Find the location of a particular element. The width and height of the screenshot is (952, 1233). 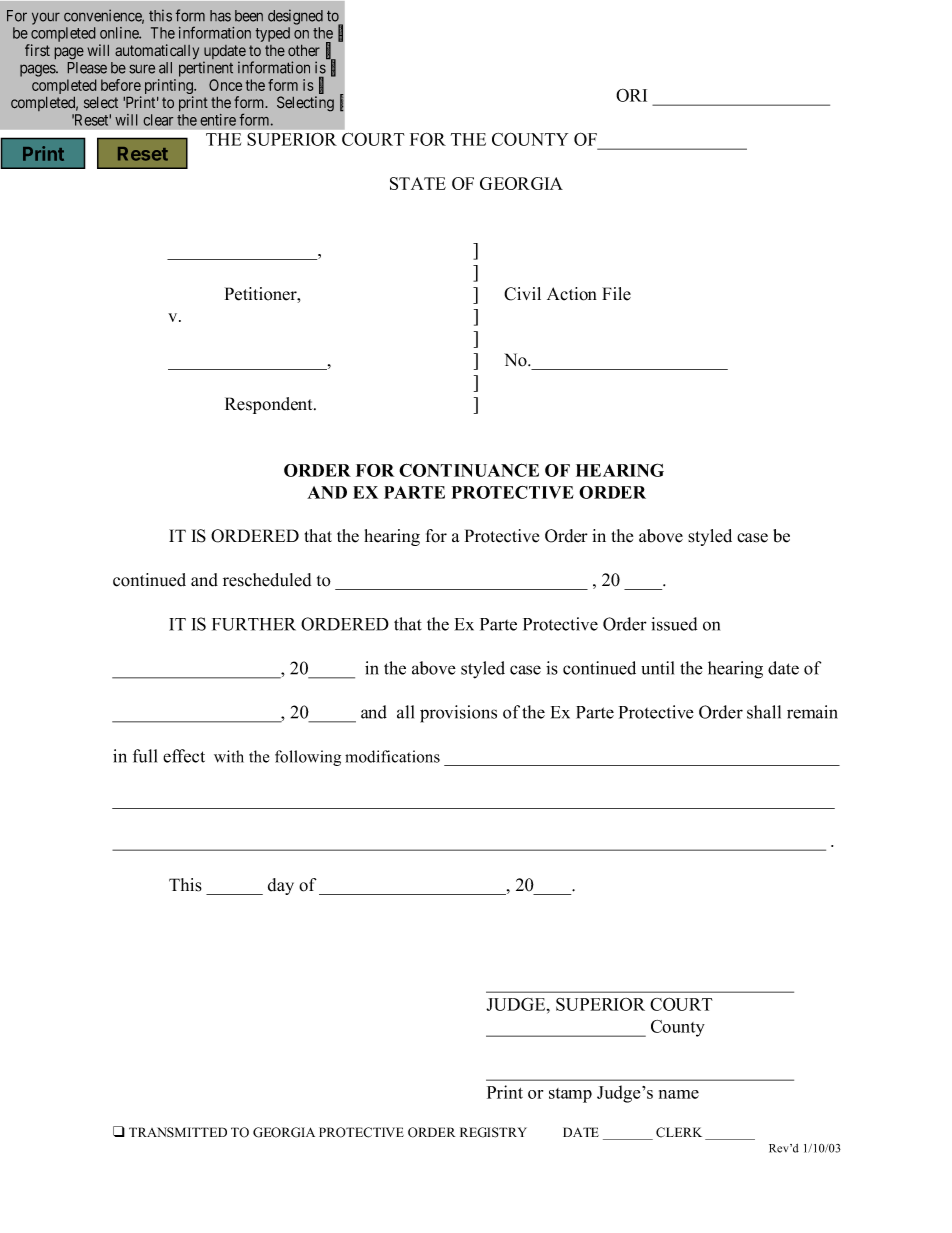

File is located at coordinates (616, 294).
